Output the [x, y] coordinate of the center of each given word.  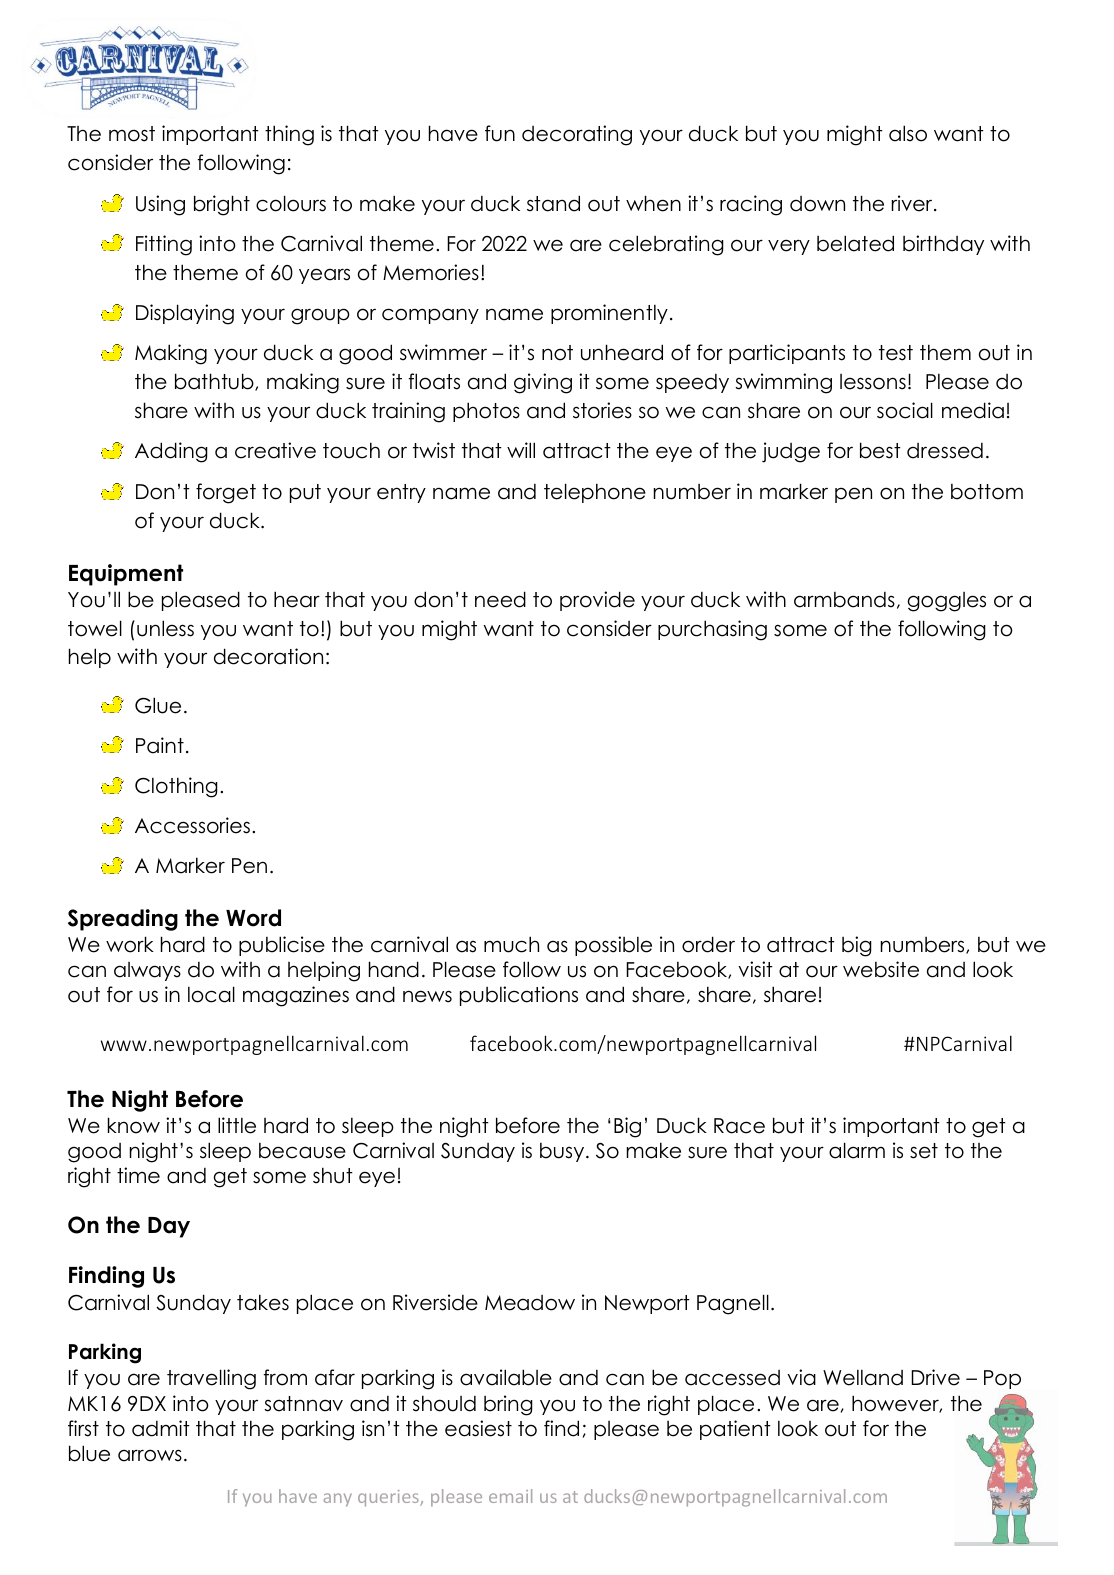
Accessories [192, 825]
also [908, 133]
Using [160, 205]
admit [161, 1428]
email [510, 1496]
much [511, 944]
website [881, 969]
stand [553, 203]
